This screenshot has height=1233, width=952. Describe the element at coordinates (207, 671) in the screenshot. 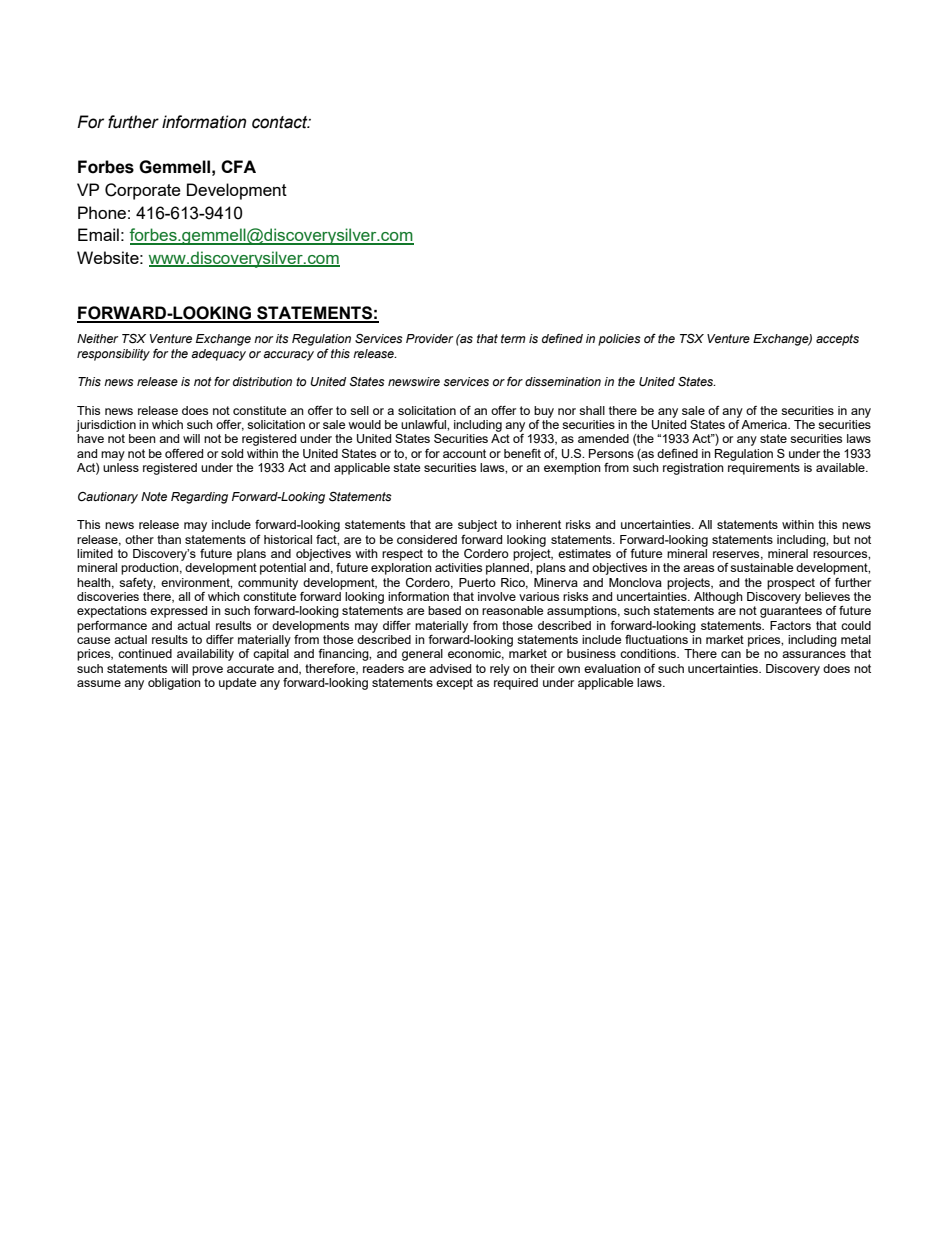

I see `prove` at that location.
